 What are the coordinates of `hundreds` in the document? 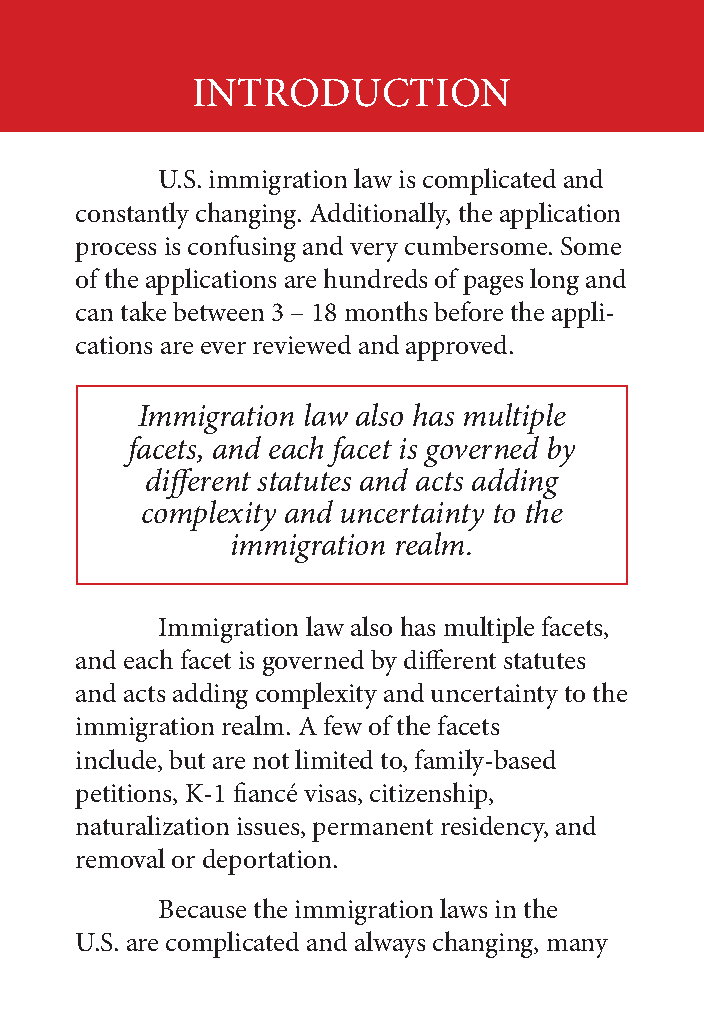 It's located at (375, 278).
